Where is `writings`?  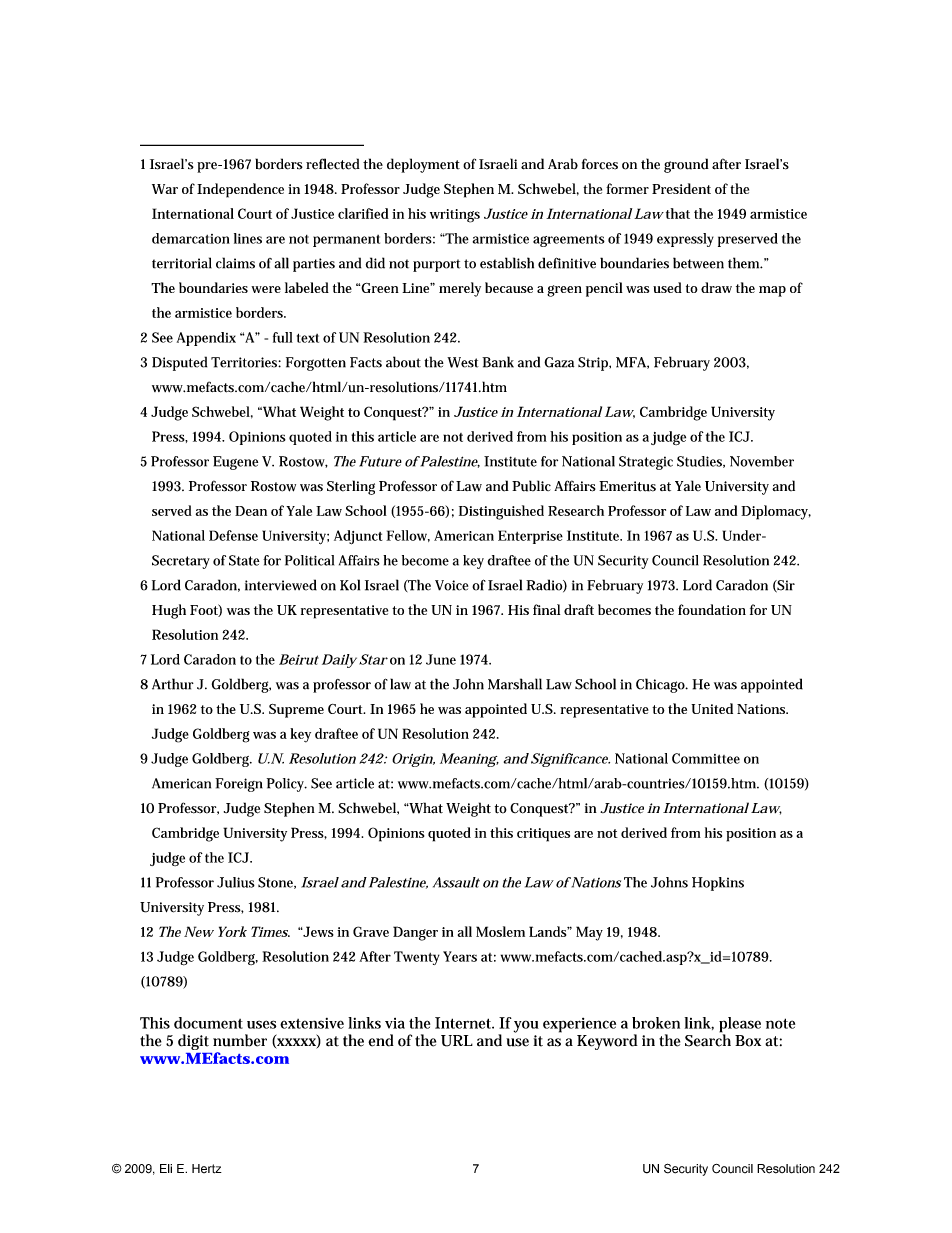 writings is located at coordinates (455, 216).
